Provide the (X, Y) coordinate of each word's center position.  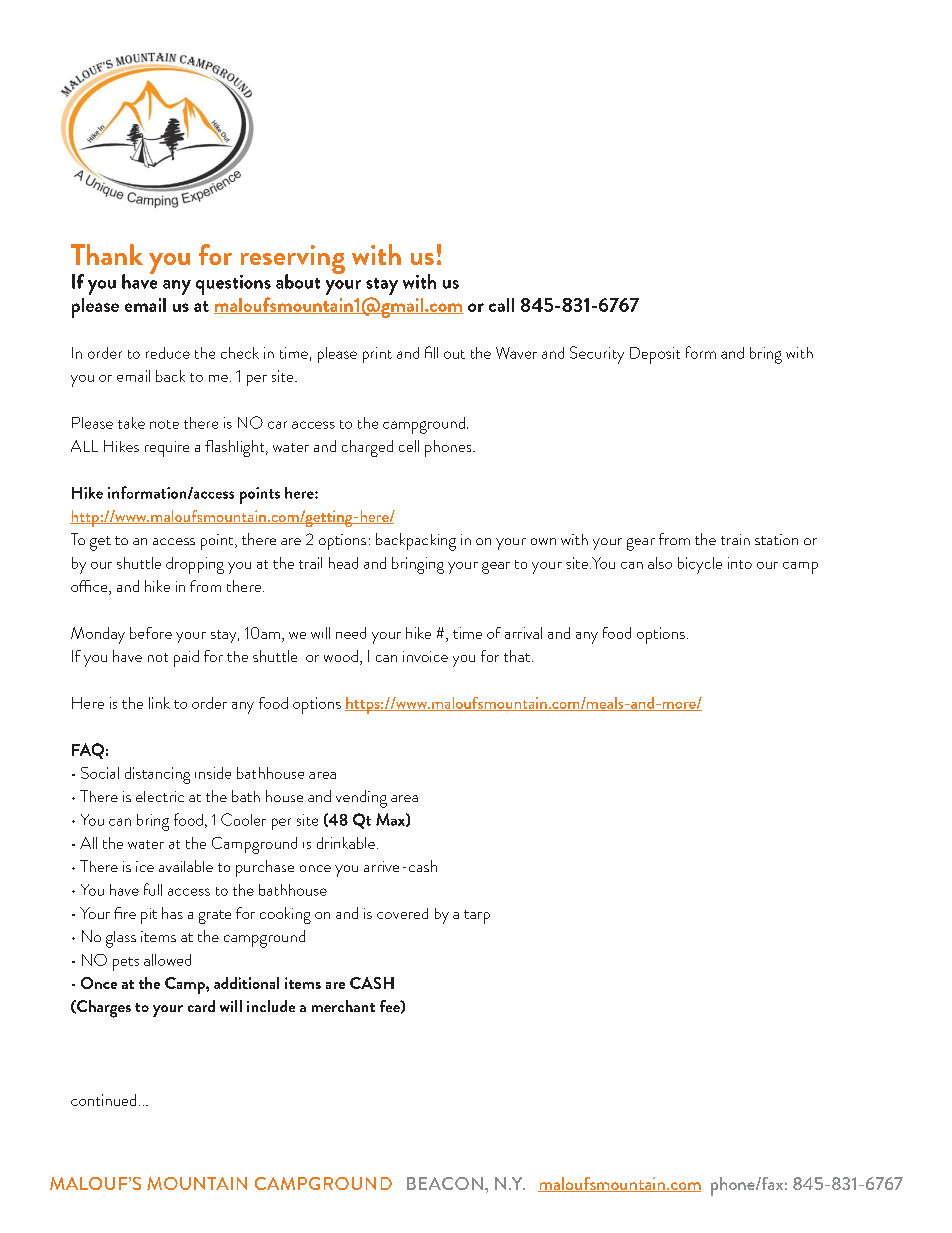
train (735, 539)
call (501, 305)
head (343, 563)
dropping (195, 565)
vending (361, 799)
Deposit (655, 355)
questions (233, 285)
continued (103, 1100)
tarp (477, 917)
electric (160, 796)
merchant (343, 1006)
